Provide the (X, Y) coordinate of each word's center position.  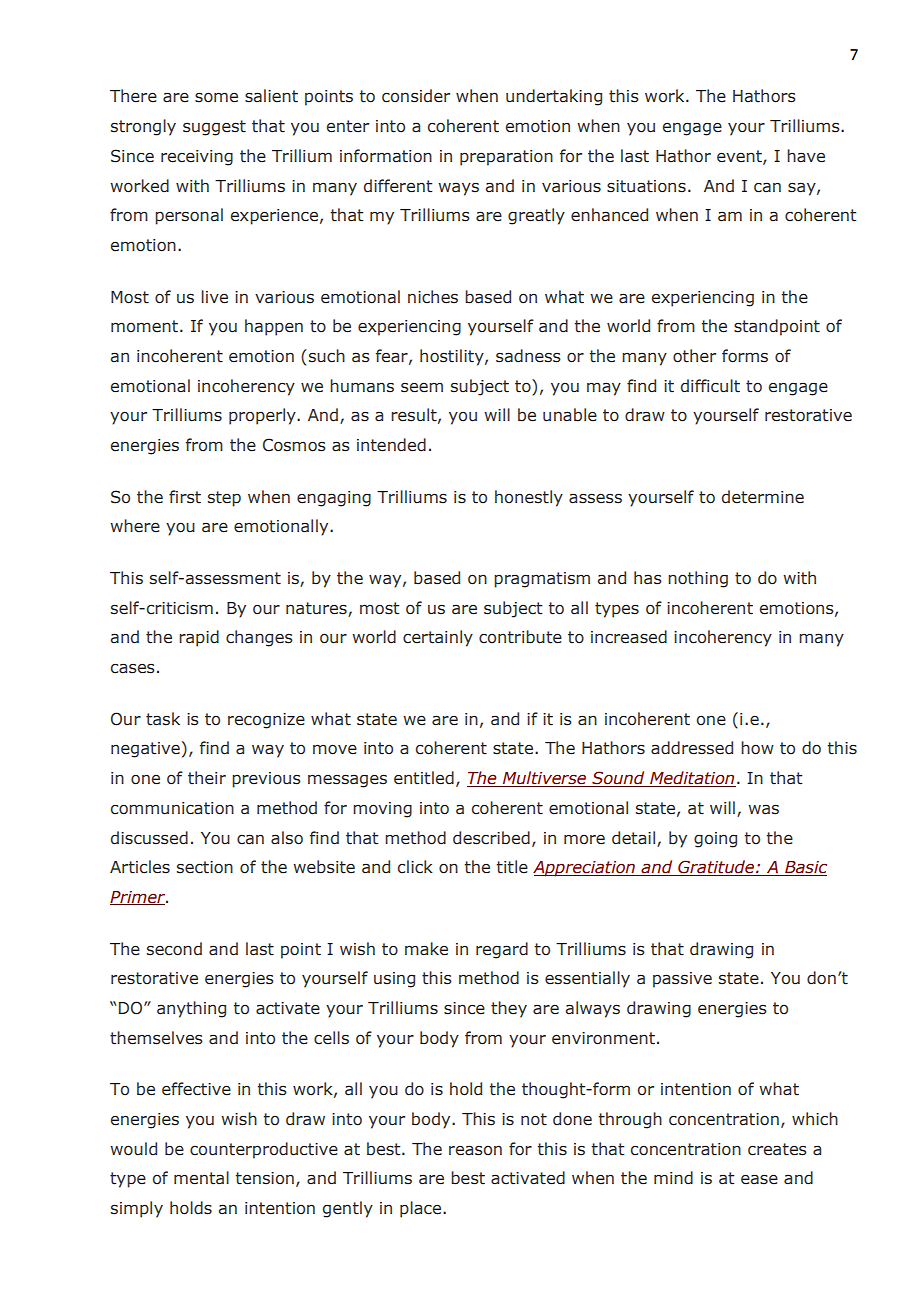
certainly (438, 638)
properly (263, 416)
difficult (710, 386)
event (740, 157)
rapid (199, 638)
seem (422, 388)
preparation (506, 158)
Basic (805, 868)
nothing (698, 579)
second (174, 949)
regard (502, 950)
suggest (214, 128)
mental (201, 1178)
